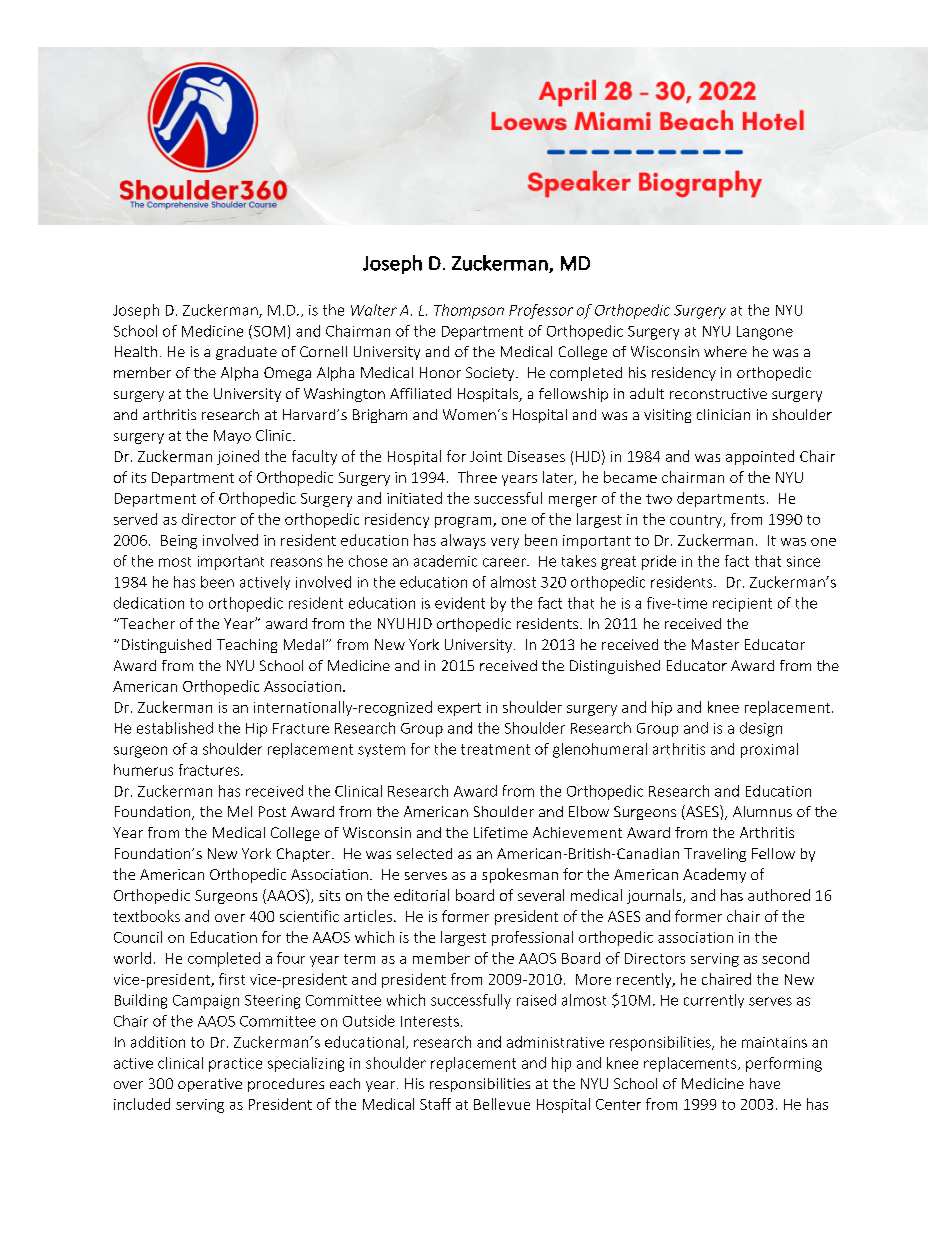  I want to click on where, so click(725, 351).
